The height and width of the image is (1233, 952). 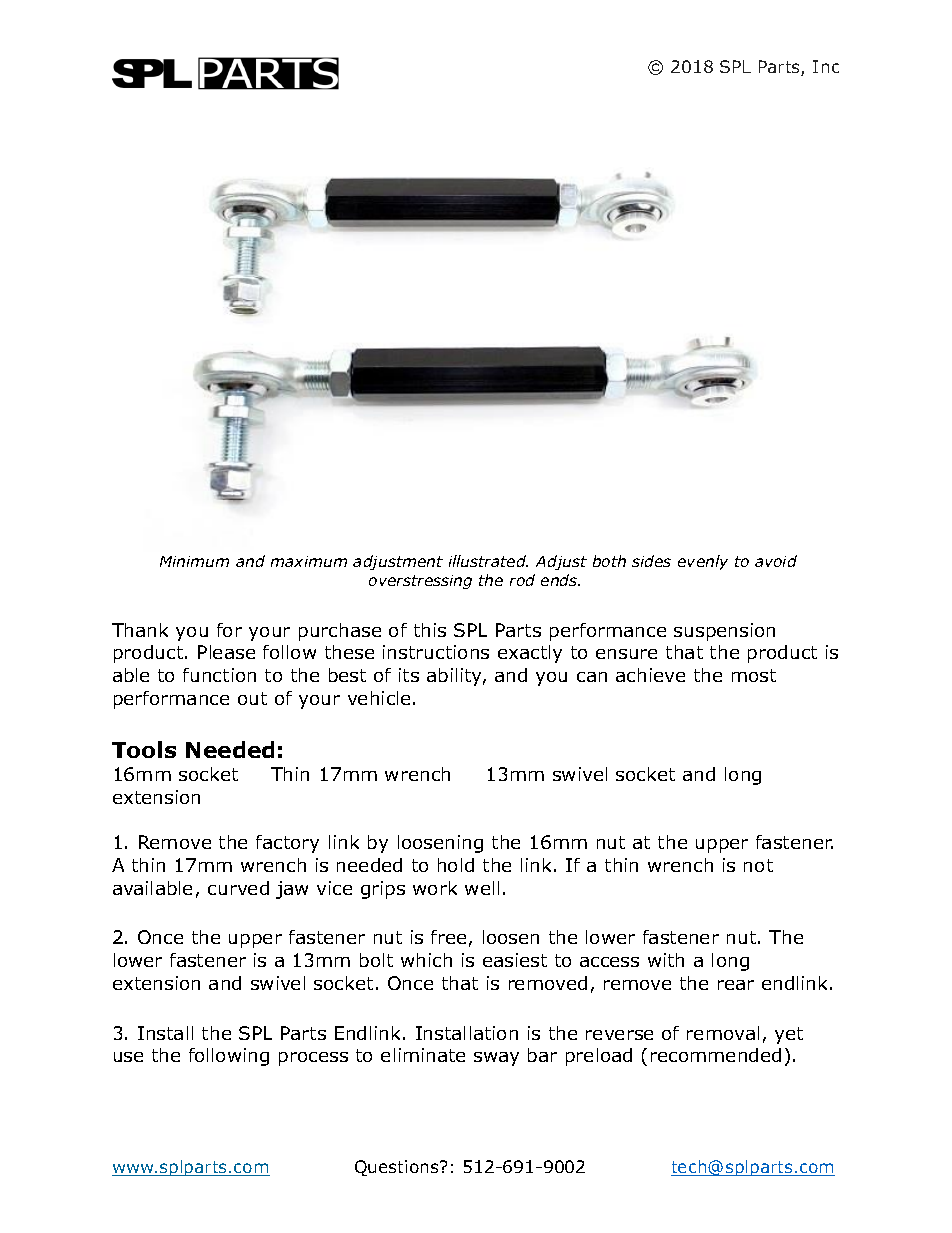 What do you see at coordinates (703, 562) in the image?
I see `evenly` at bounding box center [703, 562].
